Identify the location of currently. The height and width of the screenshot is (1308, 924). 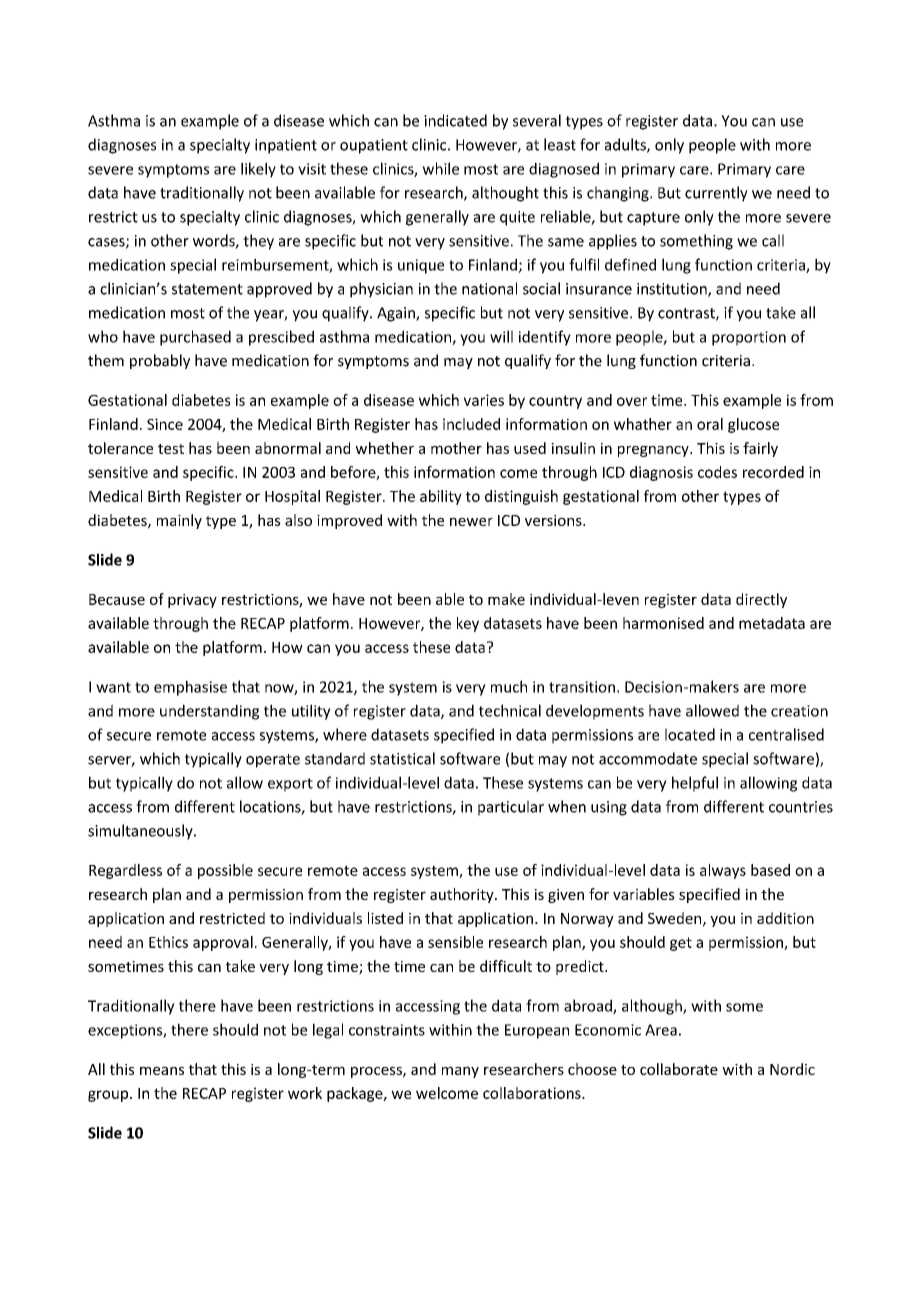
(716, 194).
